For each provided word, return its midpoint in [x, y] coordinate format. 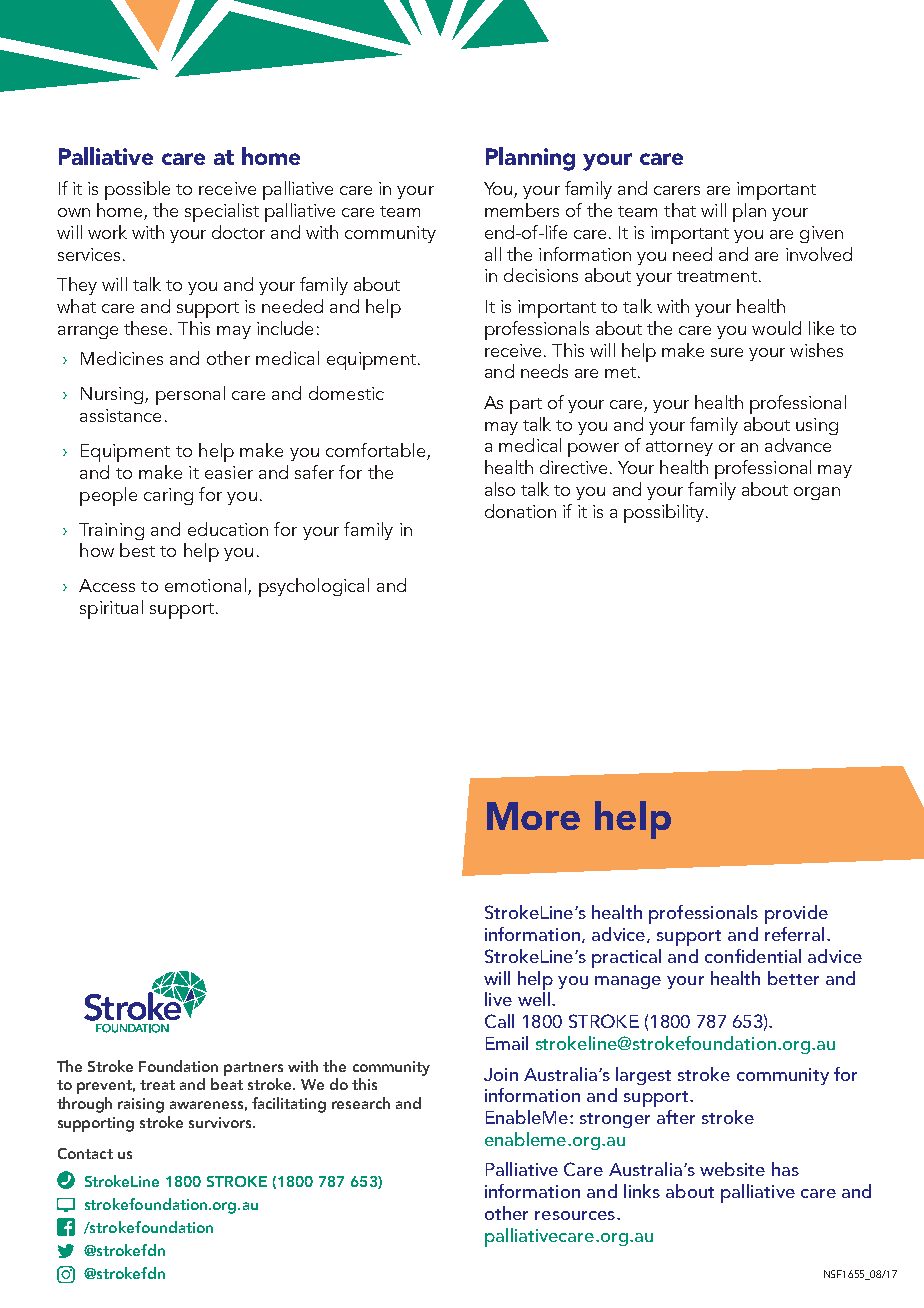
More [533, 816]
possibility [665, 513]
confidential [753, 956]
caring [168, 496]
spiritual [111, 609]
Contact [85, 1153]
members [522, 210]
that [680, 210]
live [498, 999]
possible [137, 190]
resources [575, 1215]
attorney [679, 448]
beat [227, 1084]
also [500, 489]
